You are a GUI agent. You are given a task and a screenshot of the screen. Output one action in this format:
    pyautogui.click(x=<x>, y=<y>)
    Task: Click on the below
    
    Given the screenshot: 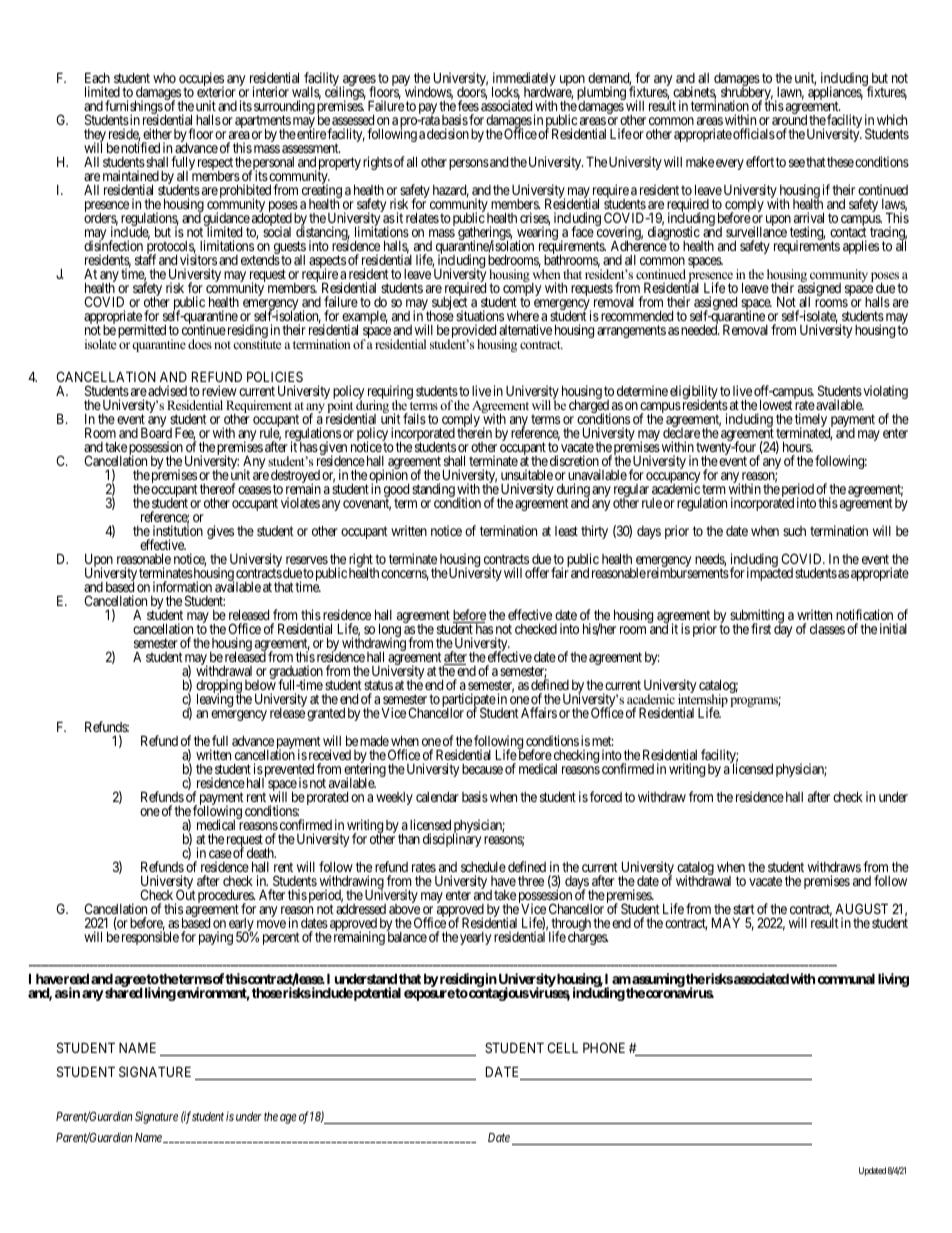 What is the action you would take?
    pyautogui.click(x=260, y=685)
